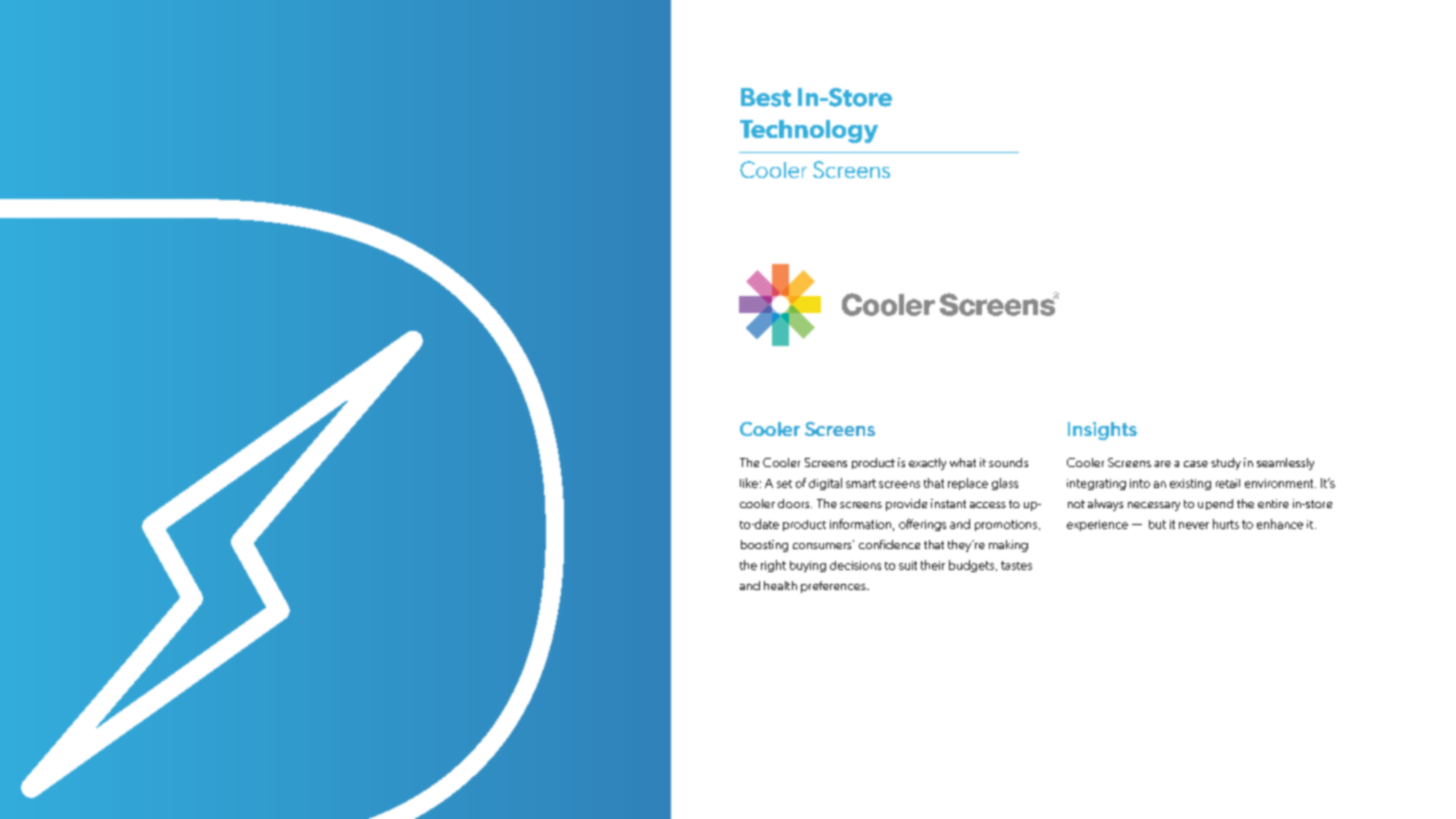 This screenshot has width=1456, height=819. I want to click on tastes, so click(1016, 565).
